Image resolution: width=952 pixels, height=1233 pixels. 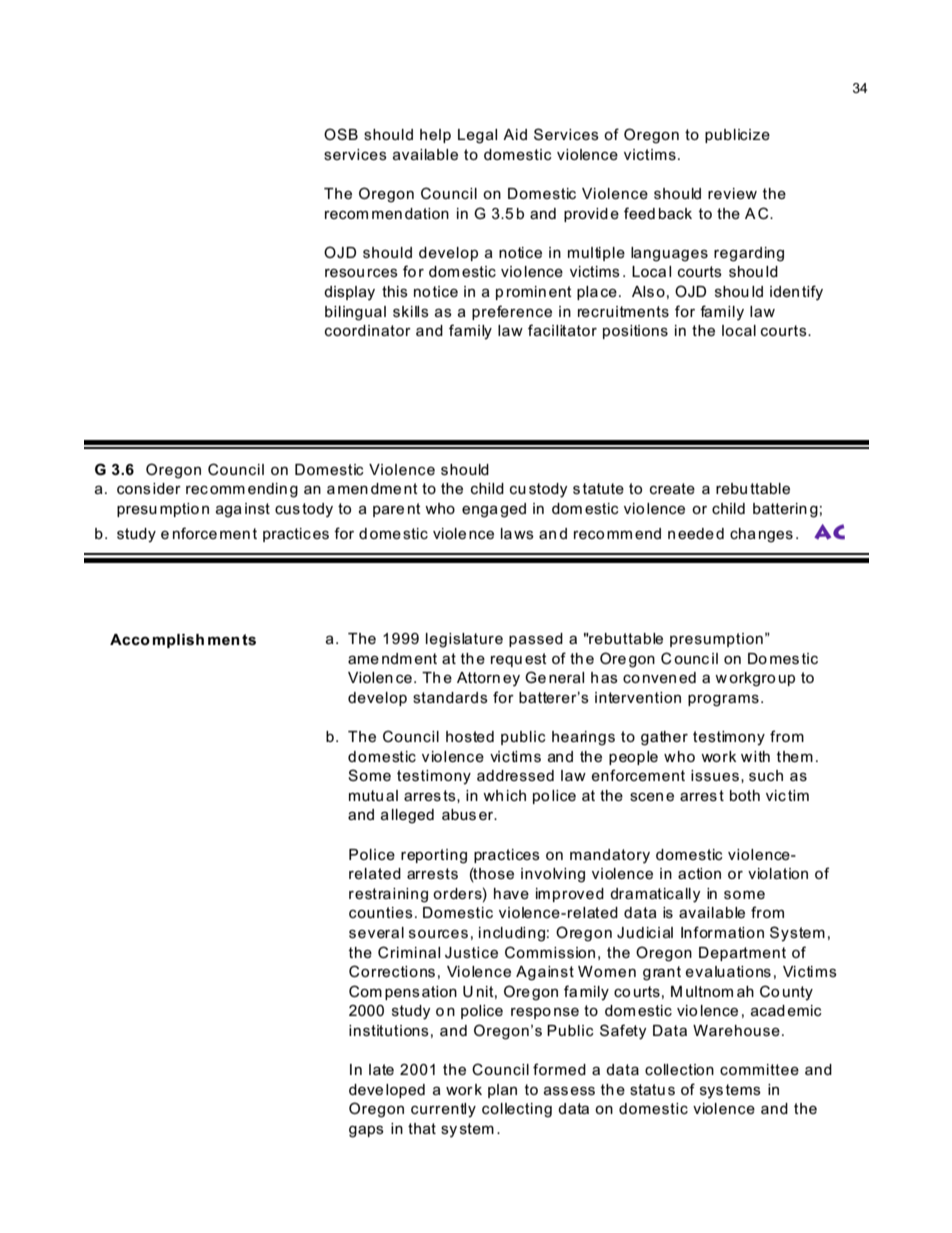 What do you see at coordinates (134, 489) in the document?
I see `cons` at bounding box center [134, 489].
